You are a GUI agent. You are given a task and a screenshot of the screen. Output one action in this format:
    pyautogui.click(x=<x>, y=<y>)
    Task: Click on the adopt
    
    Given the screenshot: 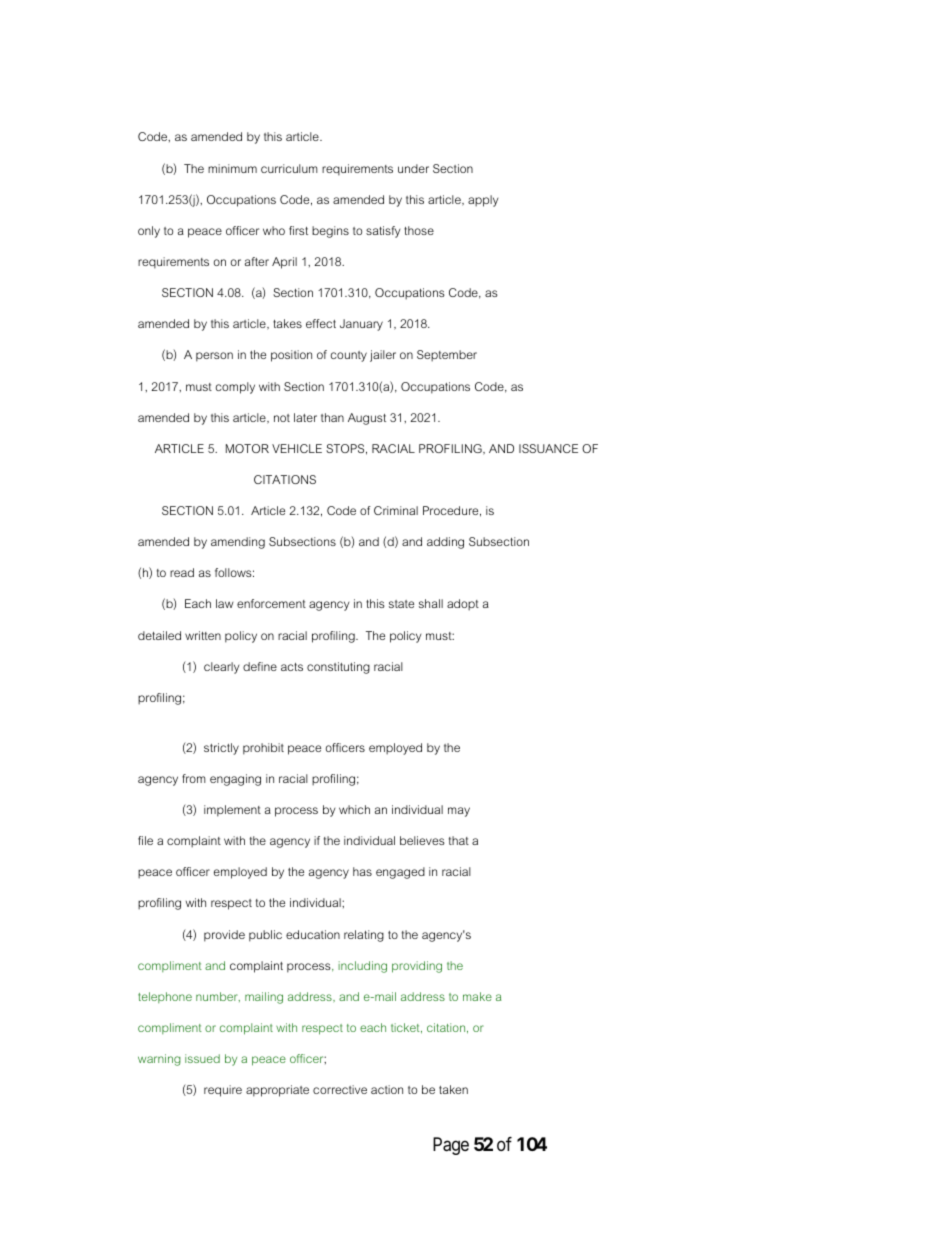 What is the action you would take?
    pyautogui.click(x=463, y=605)
